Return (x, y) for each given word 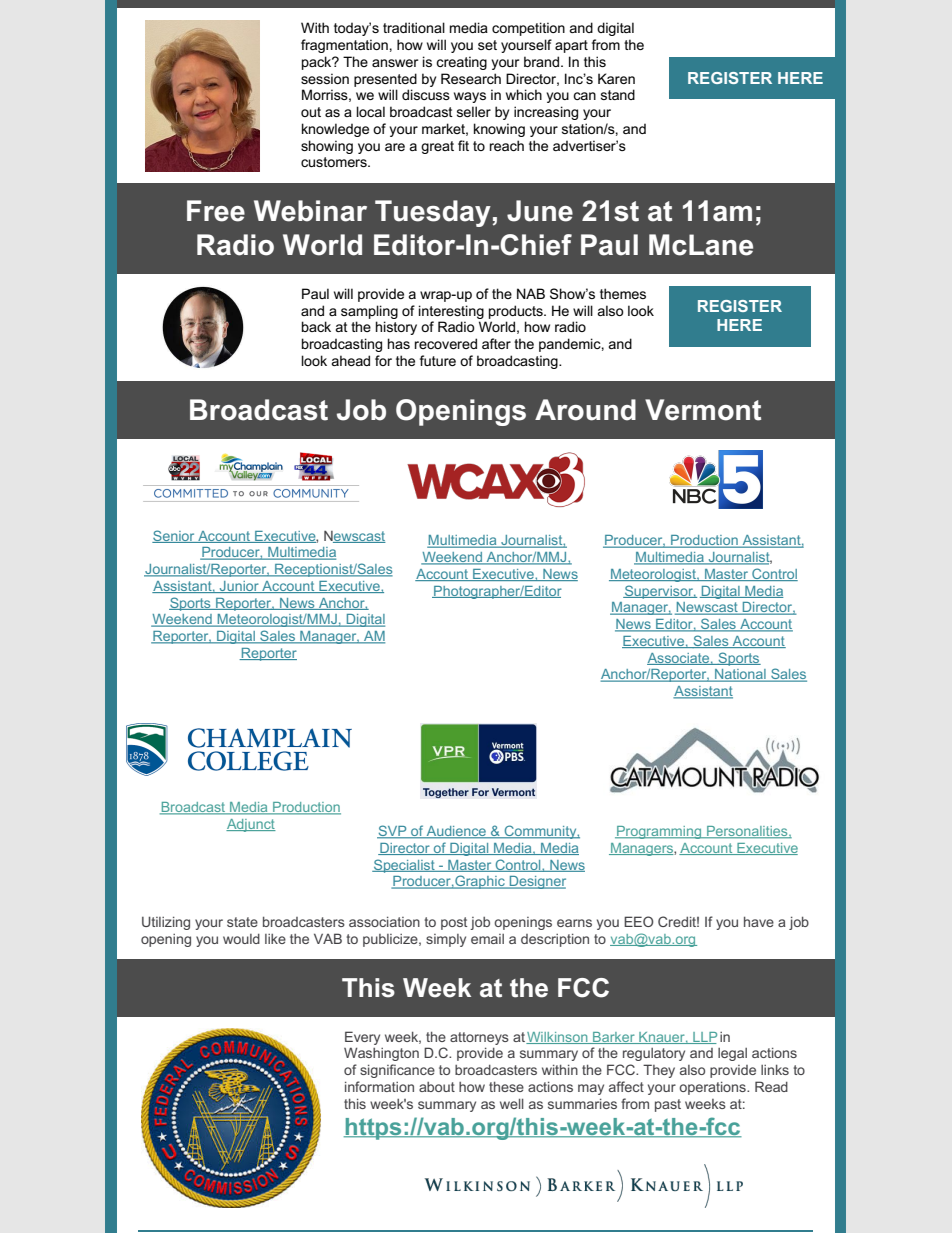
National (740, 675)
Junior (239, 587)
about (437, 1087)
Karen (616, 78)
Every (362, 1038)
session (325, 78)
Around (585, 410)
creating (461, 63)
